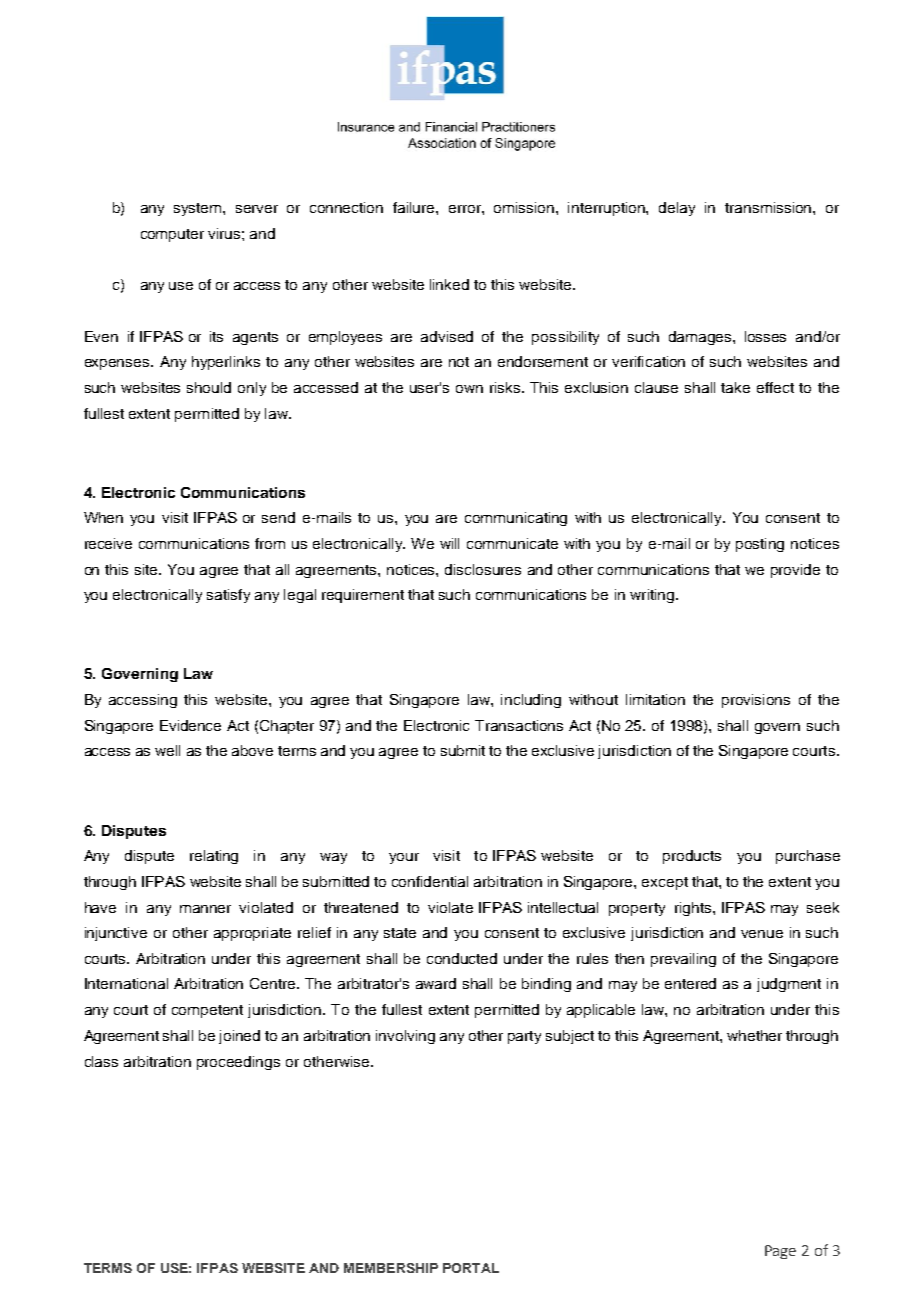  I want to click on manner, so click(205, 909).
